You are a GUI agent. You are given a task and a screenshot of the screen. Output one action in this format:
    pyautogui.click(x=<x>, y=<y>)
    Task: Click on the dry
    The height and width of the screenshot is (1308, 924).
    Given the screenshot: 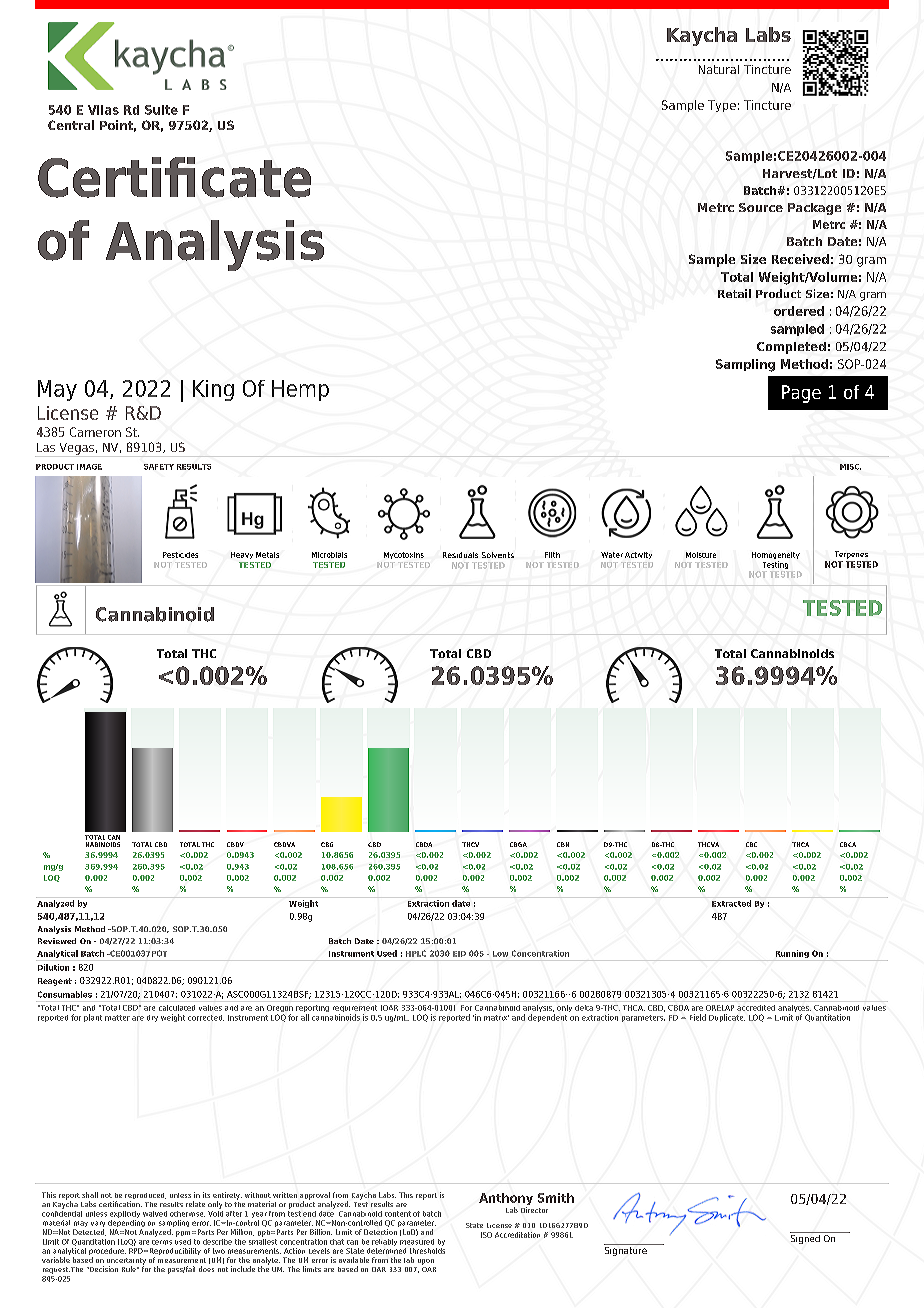 What is the action you would take?
    pyautogui.click(x=152, y=1018)
